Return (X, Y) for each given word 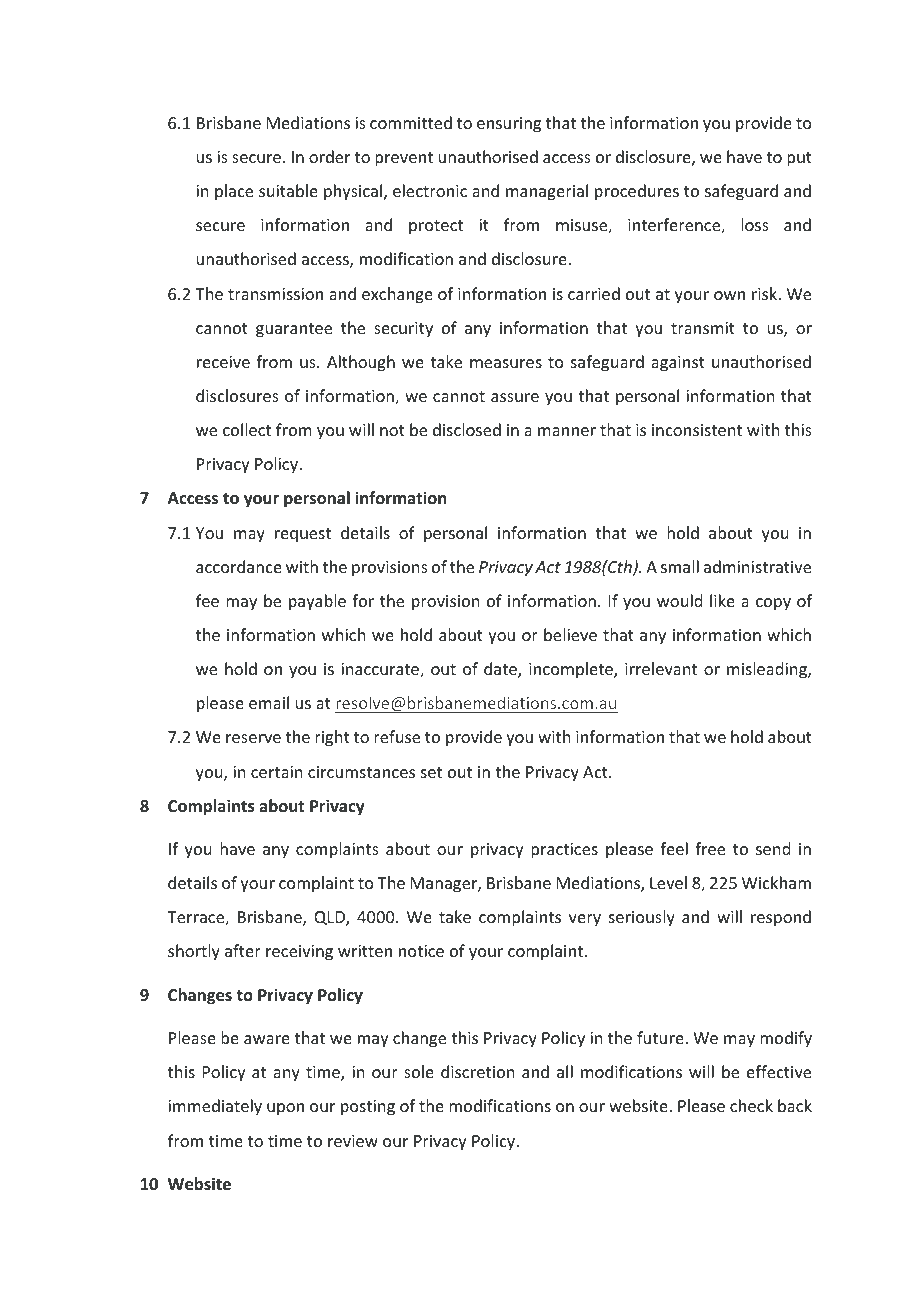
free (710, 848)
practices (564, 851)
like (722, 600)
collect (247, 429)
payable (317, 602)
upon (285, 1109)
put (799, 159)
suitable (288, 190)
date (501, 670)
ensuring (509, 125)
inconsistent (697, 430)
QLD (330, 918)
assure (515, 397)
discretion (477, 1071)
